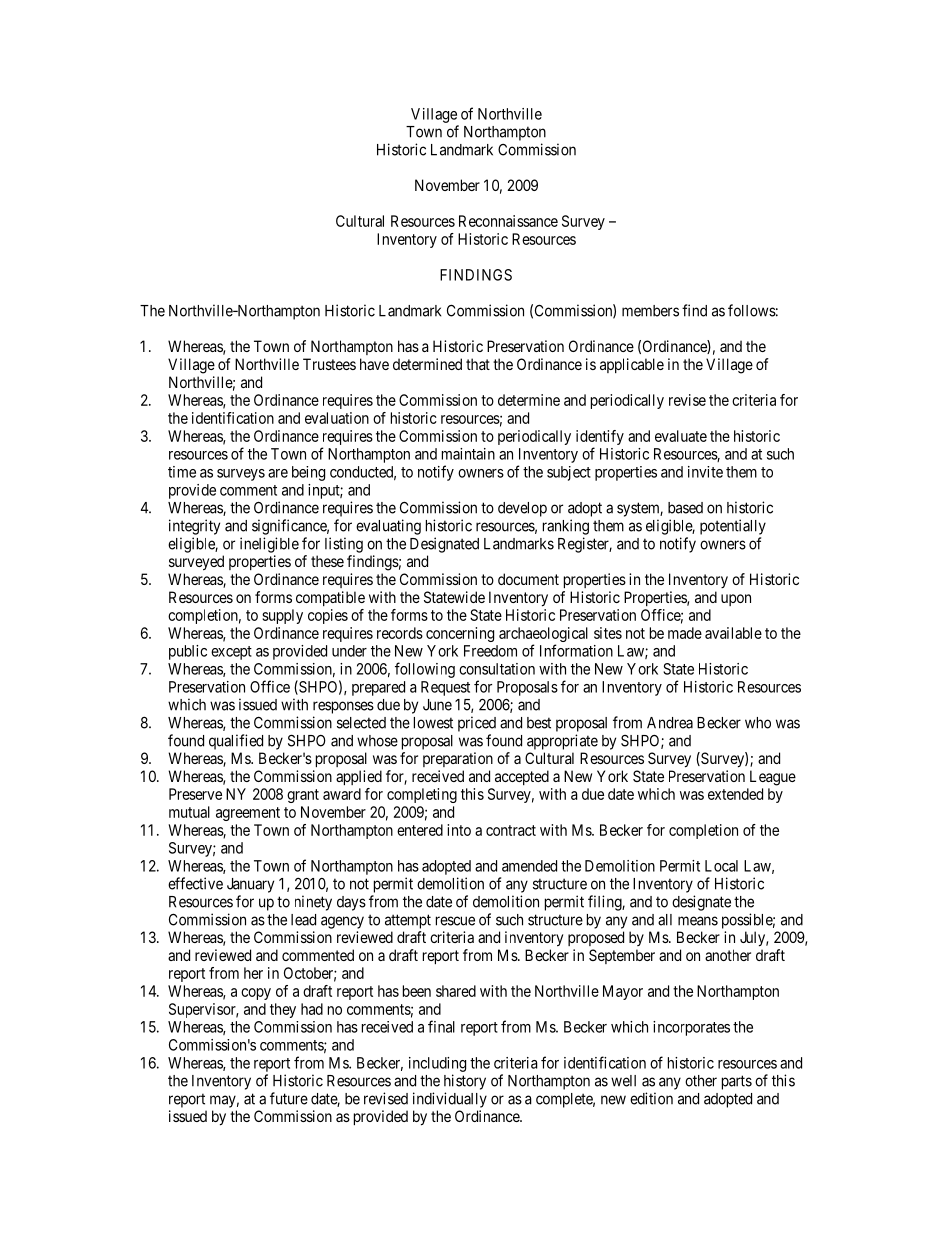 This screenshot has height=1233, width=952. What do you see at coordinates (528, 579) in the screenshot?
I see `document` at bounding box center [528, 579].
